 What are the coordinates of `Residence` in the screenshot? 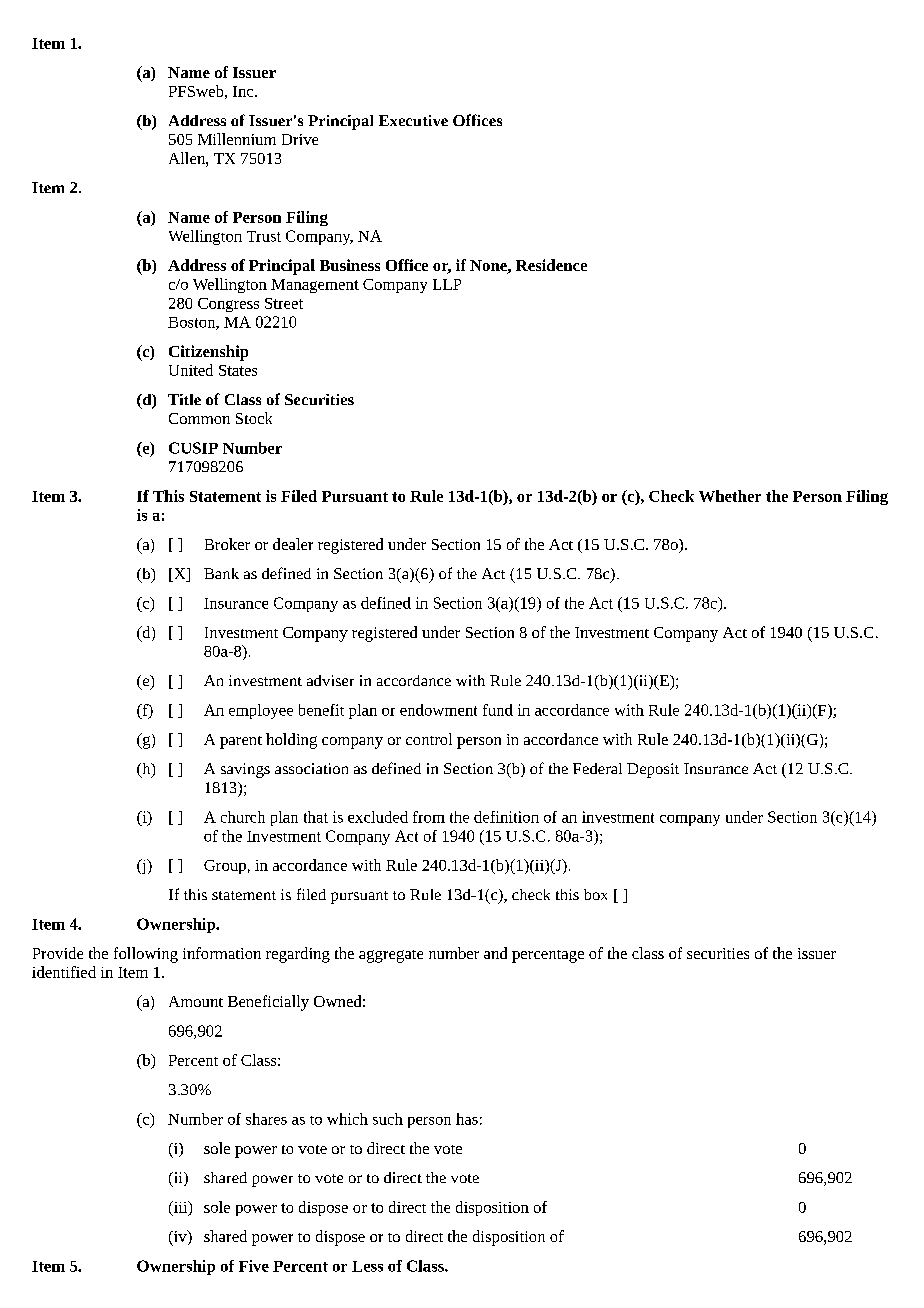 It's located at (551, 265).
